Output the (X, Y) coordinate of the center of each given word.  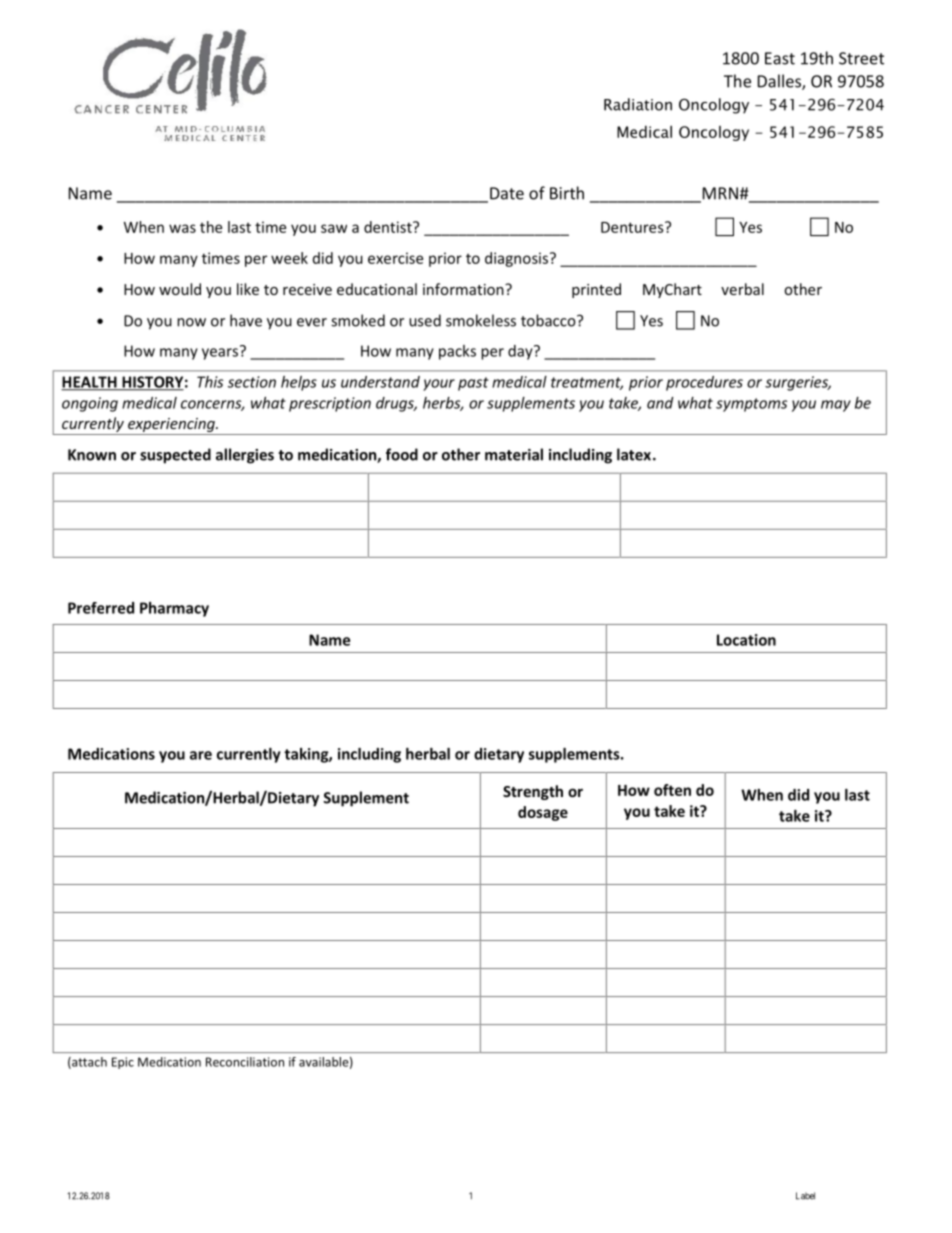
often (672, 790)
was (182, 228)
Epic (123, 1063)
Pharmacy (174, 609)
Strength (533, 792)
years (220, 354)
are (201, 755)
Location (746, 640)
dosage (543, 813)
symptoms (751, 405)
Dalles (780, 82)
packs (457, 352)
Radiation (638, 104)
